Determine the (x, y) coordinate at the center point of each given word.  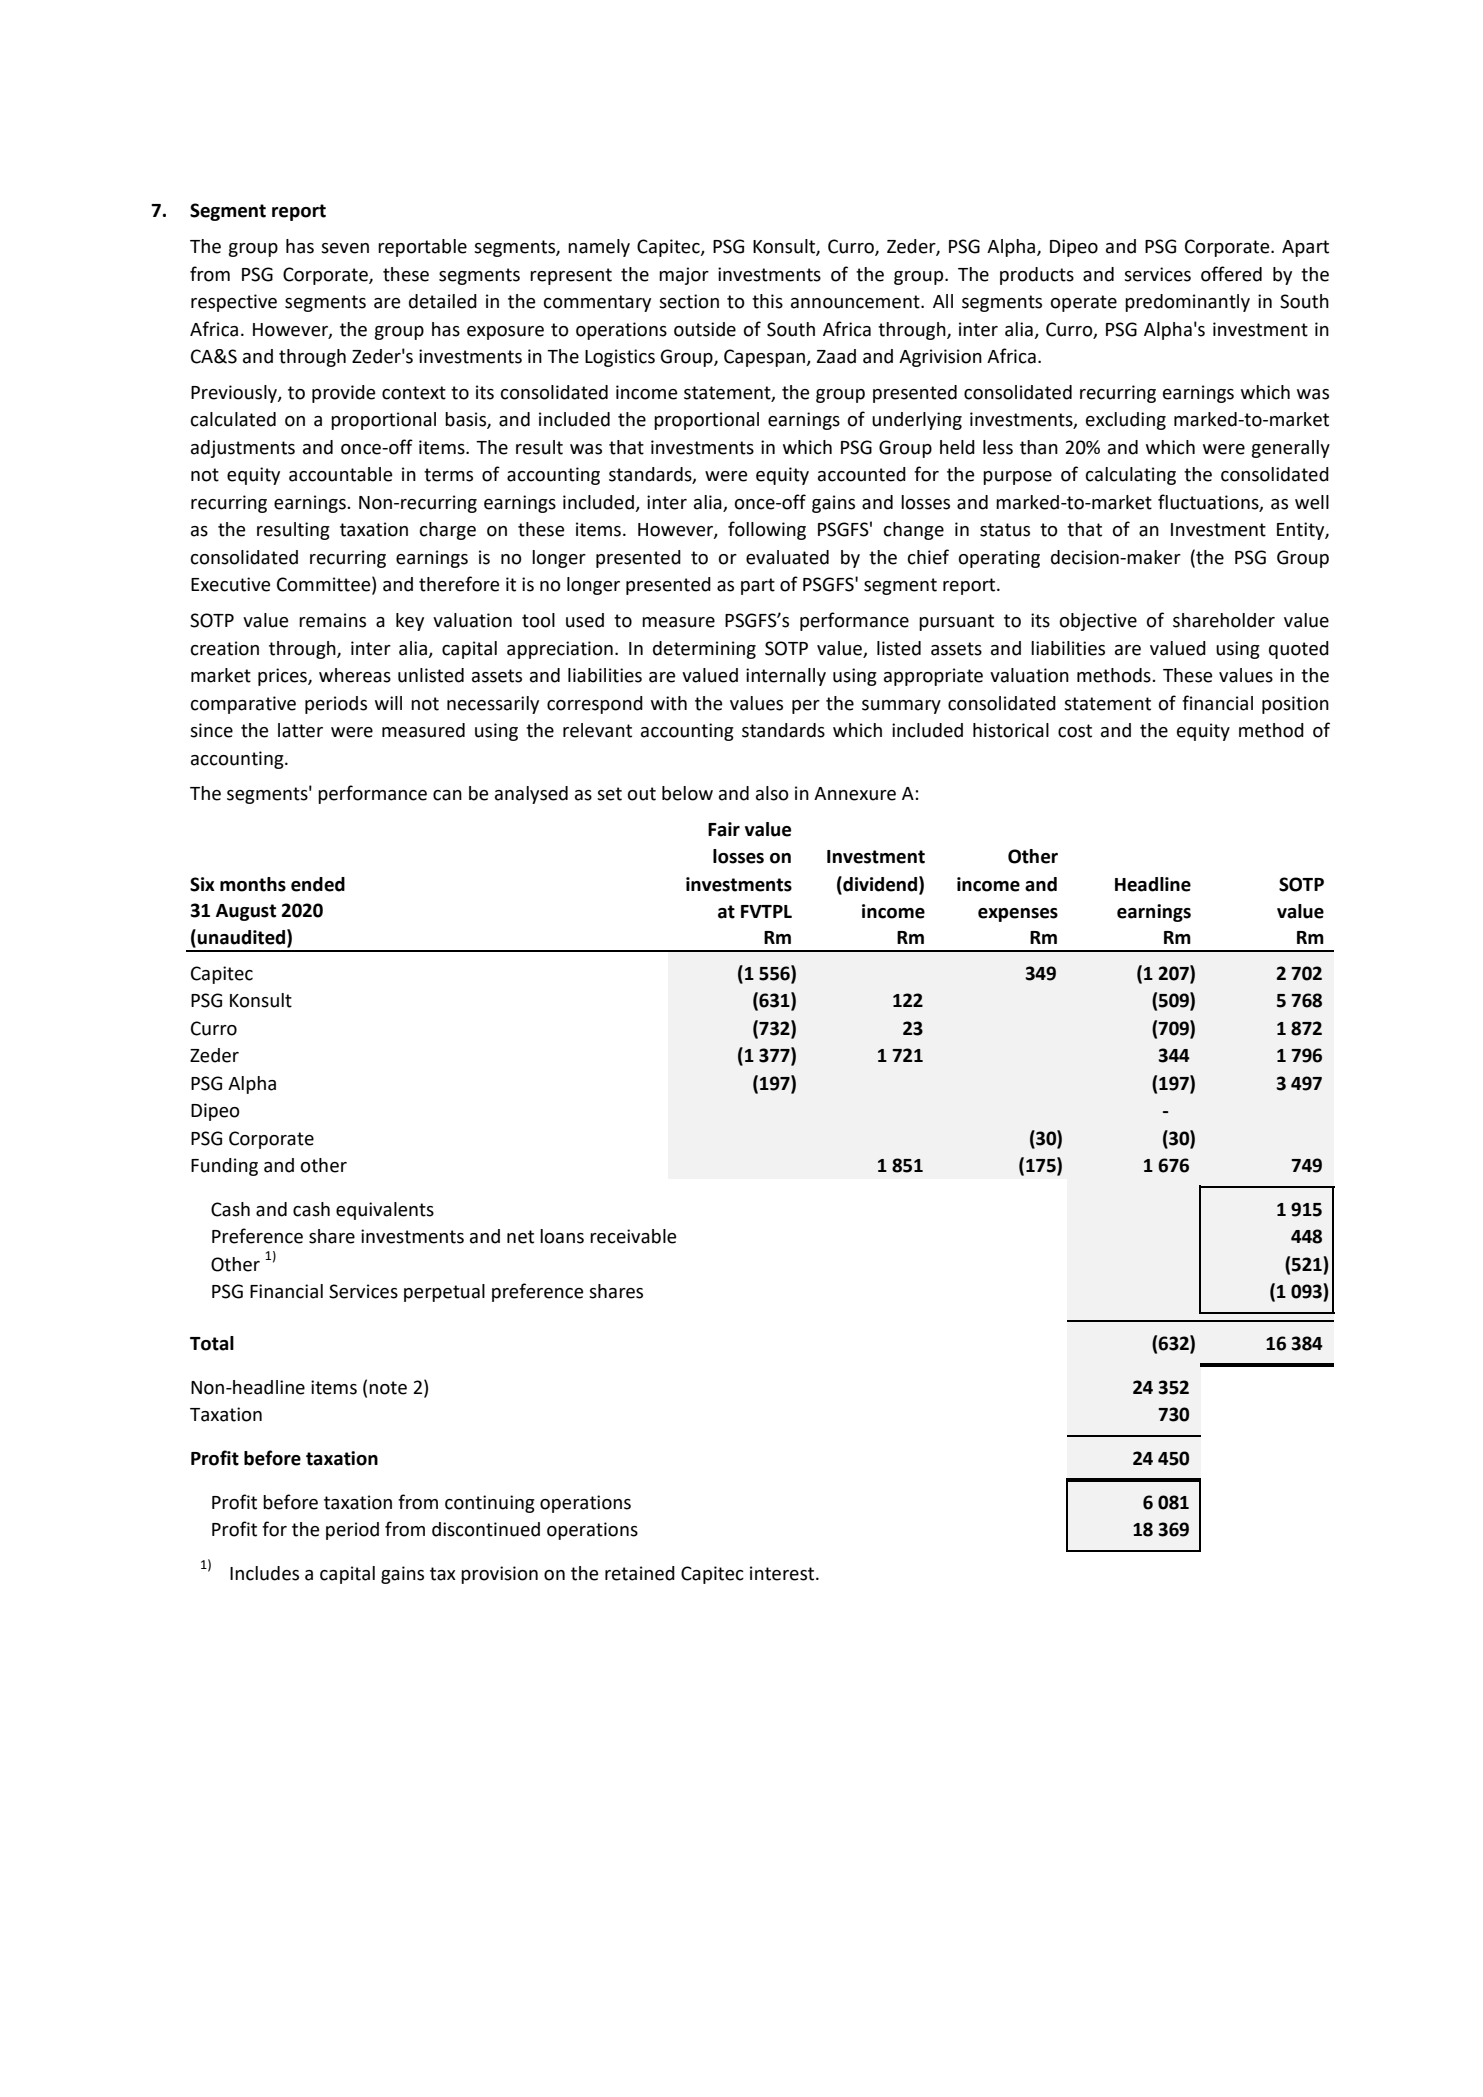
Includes (264, 1573)
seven (345, 248)
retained (640, 1573)
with (669, 703)
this (767, 301)
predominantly (1187, 303)
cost (1075, 731)
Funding (224, 1167)
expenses (1018, 915)
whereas (355, 675)
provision (499, 1575)
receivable (633, 1236)
